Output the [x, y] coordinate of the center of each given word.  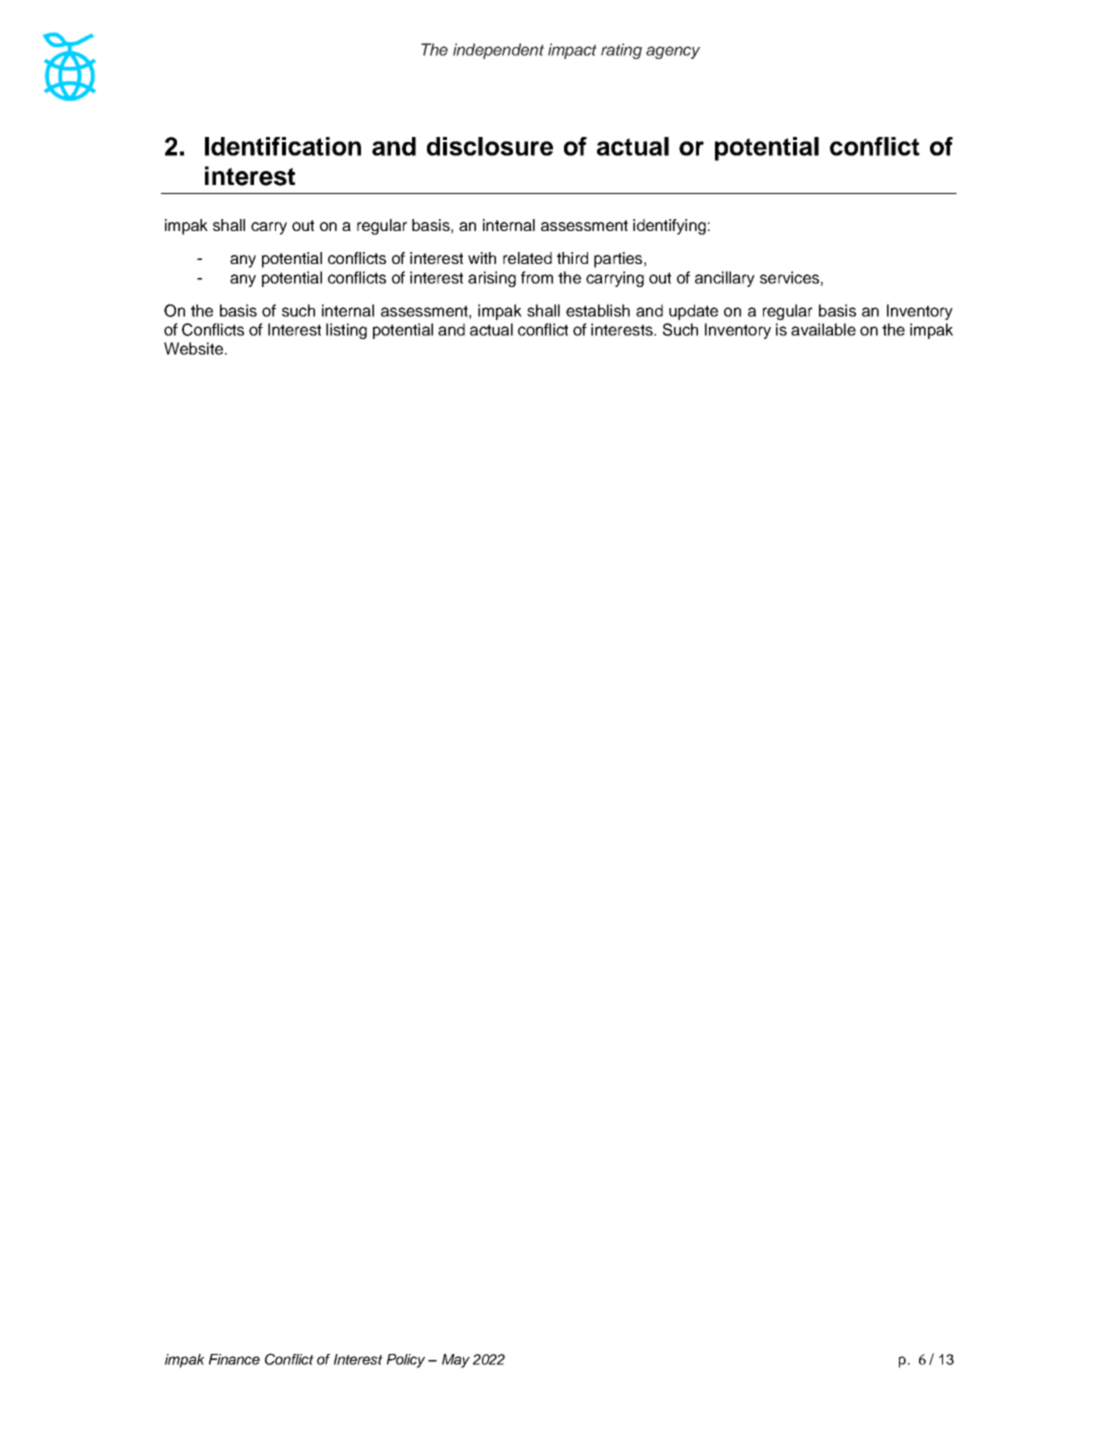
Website [193, 348]
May [456, 1361]
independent [498, 51]
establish [598, 310]
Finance [234, 1359]
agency [673, 52]
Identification [283, 146]
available [823, 329]
